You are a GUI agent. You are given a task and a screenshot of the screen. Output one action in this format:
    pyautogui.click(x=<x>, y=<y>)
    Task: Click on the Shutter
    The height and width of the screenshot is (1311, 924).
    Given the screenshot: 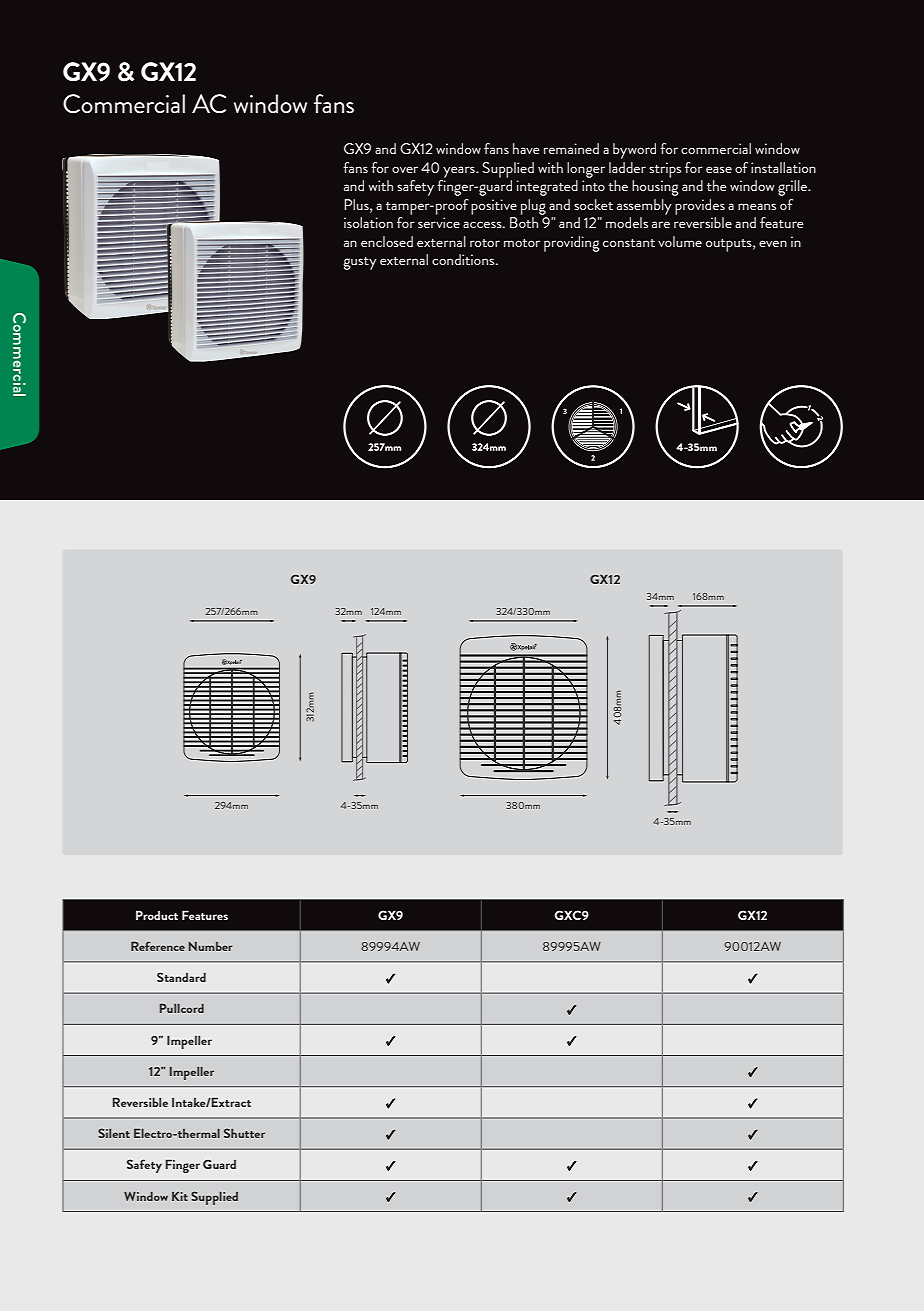 What is the action you would take?
    pyautogui.click(x=244, y=1133)
